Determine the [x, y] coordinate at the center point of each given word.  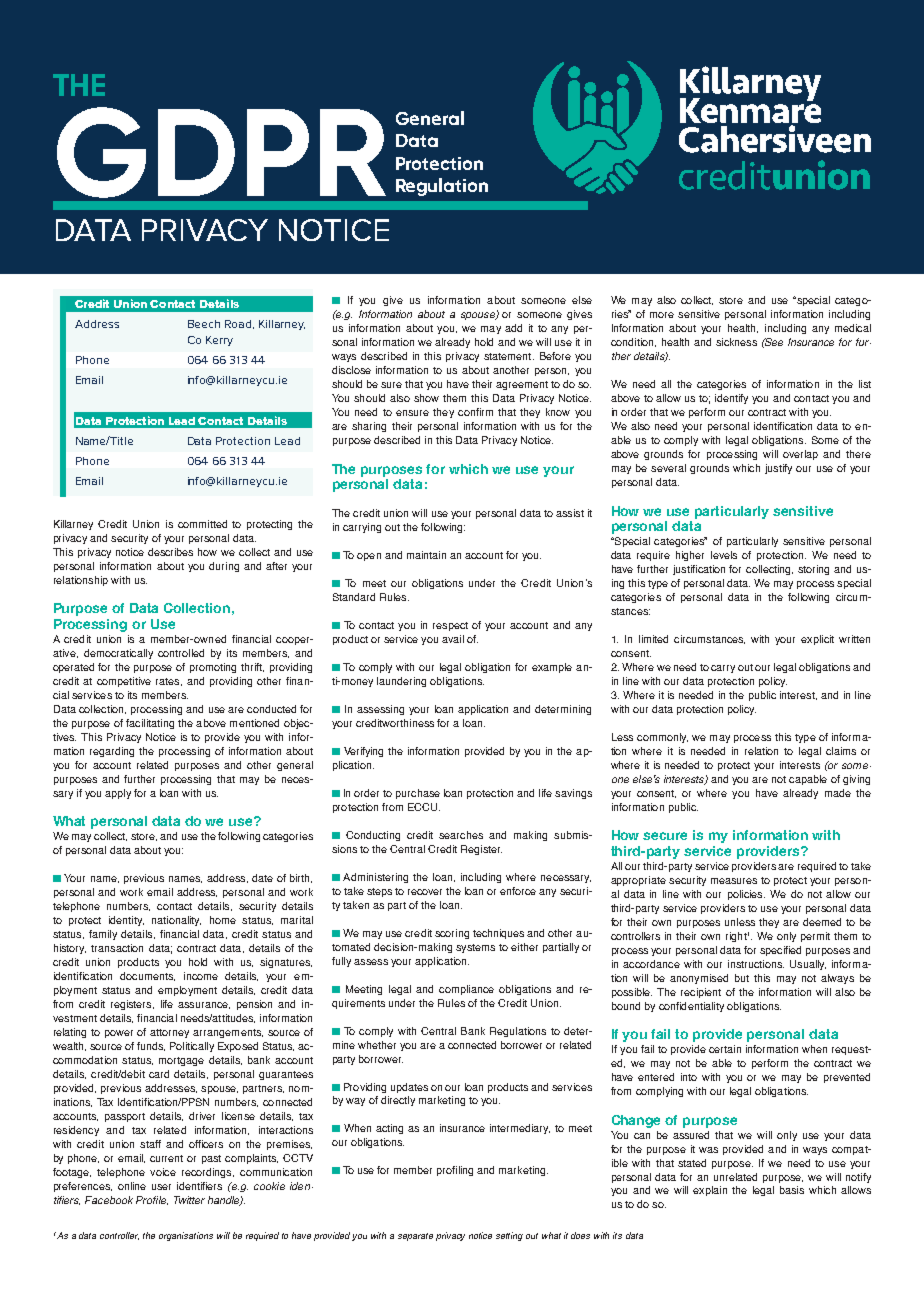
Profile [152, 1200]
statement [509, 356]
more [662, 315]
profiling [455, 1171]
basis [792, 1190]
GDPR [221, 152]
